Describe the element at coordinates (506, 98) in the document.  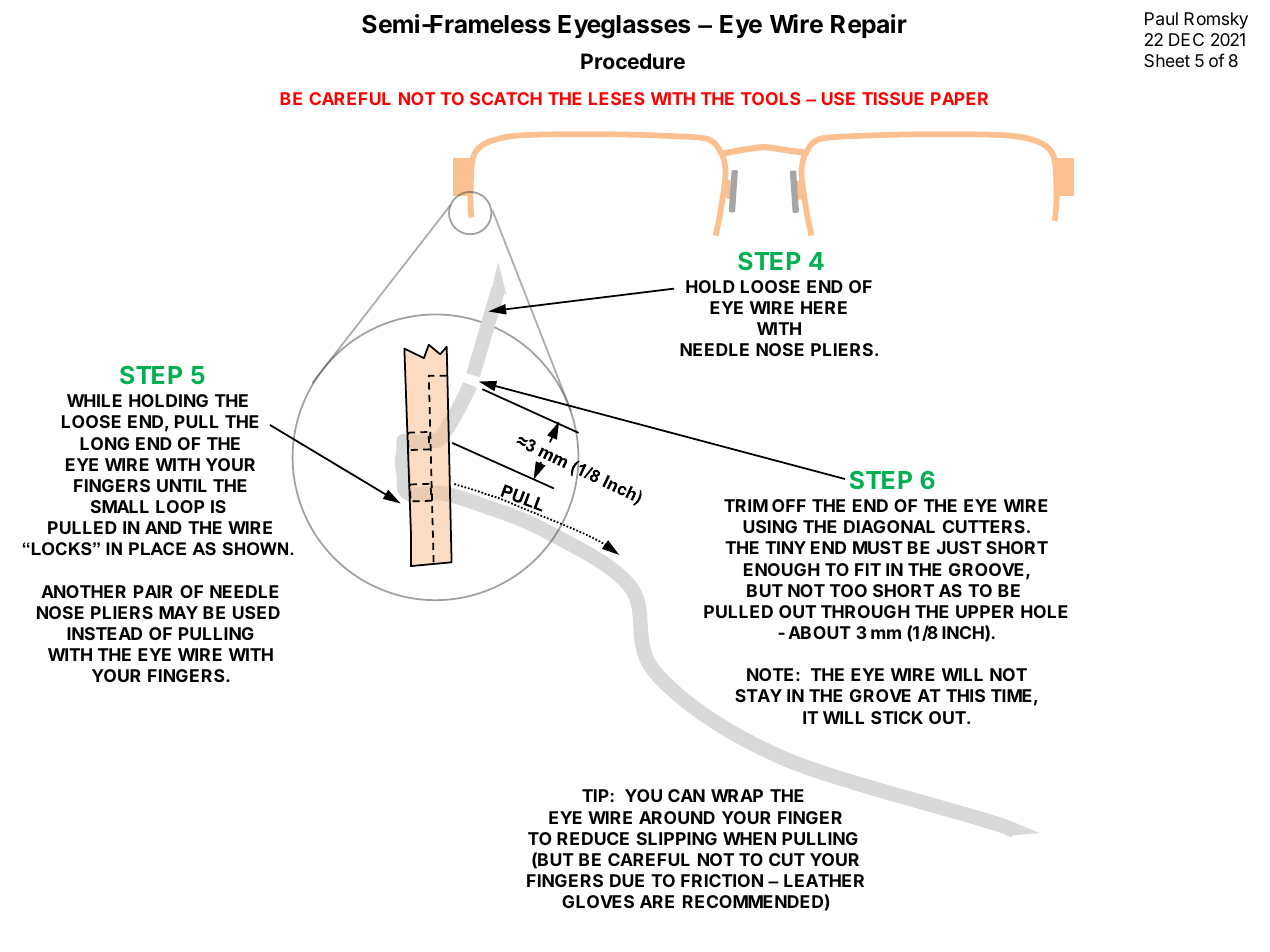
I see `SCATCH` at that location.
